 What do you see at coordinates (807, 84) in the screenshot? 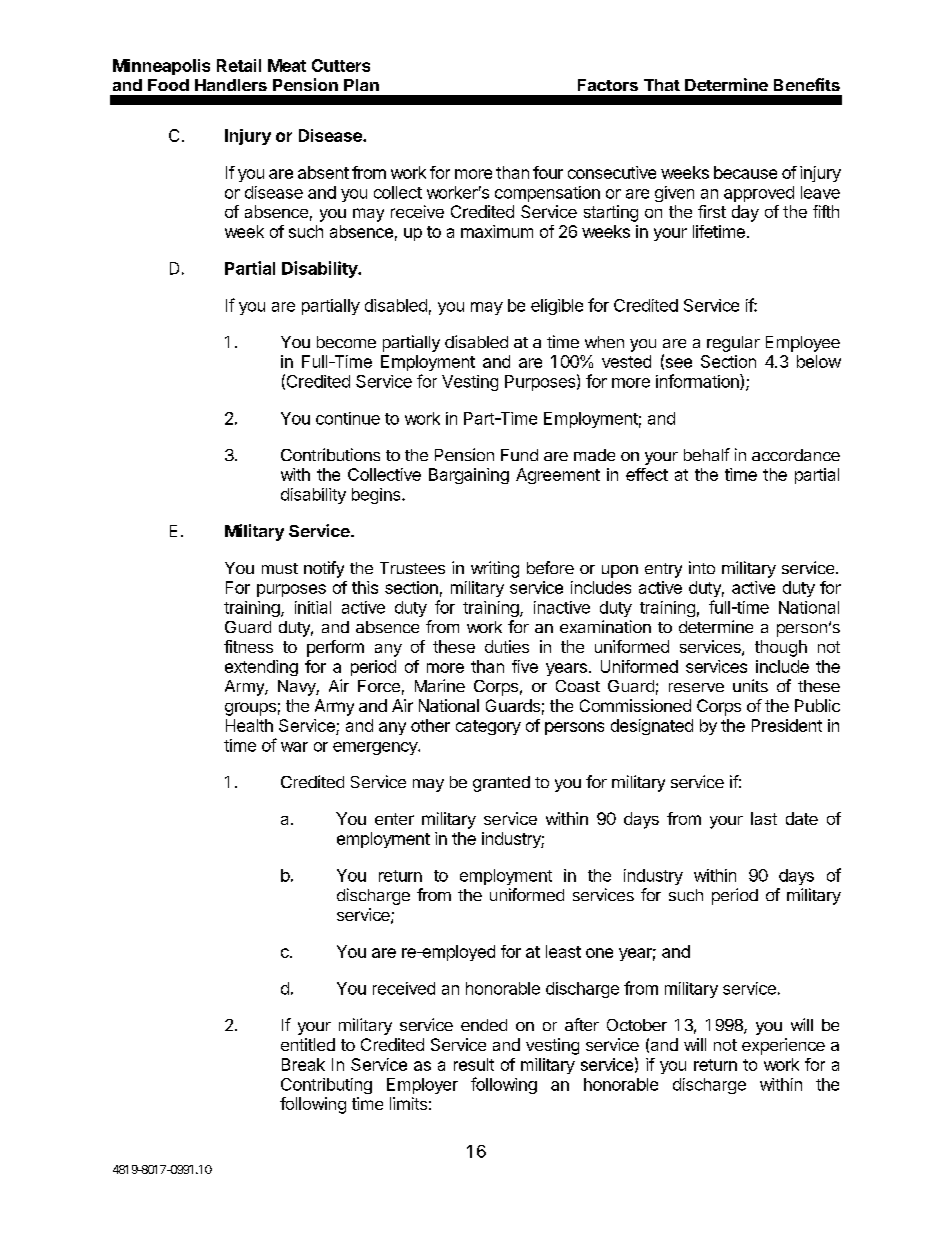
I see `Benefits` at bounding box center [807, 84].
